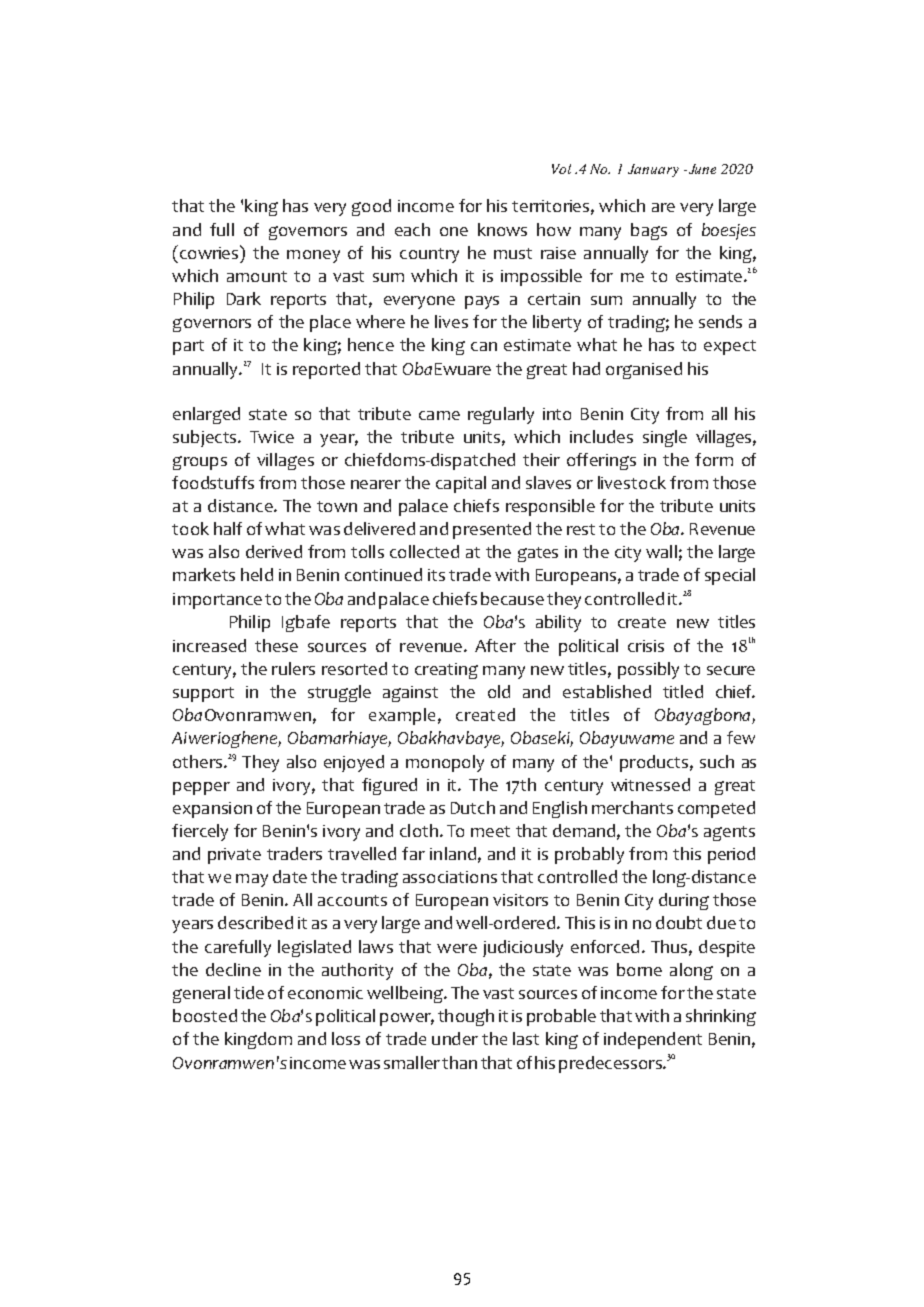 The width and height of the image is (924, 1307). What do you see at coordinates (455, 1038) in the image?
I see `under` at bounding box center [455, 1038].
